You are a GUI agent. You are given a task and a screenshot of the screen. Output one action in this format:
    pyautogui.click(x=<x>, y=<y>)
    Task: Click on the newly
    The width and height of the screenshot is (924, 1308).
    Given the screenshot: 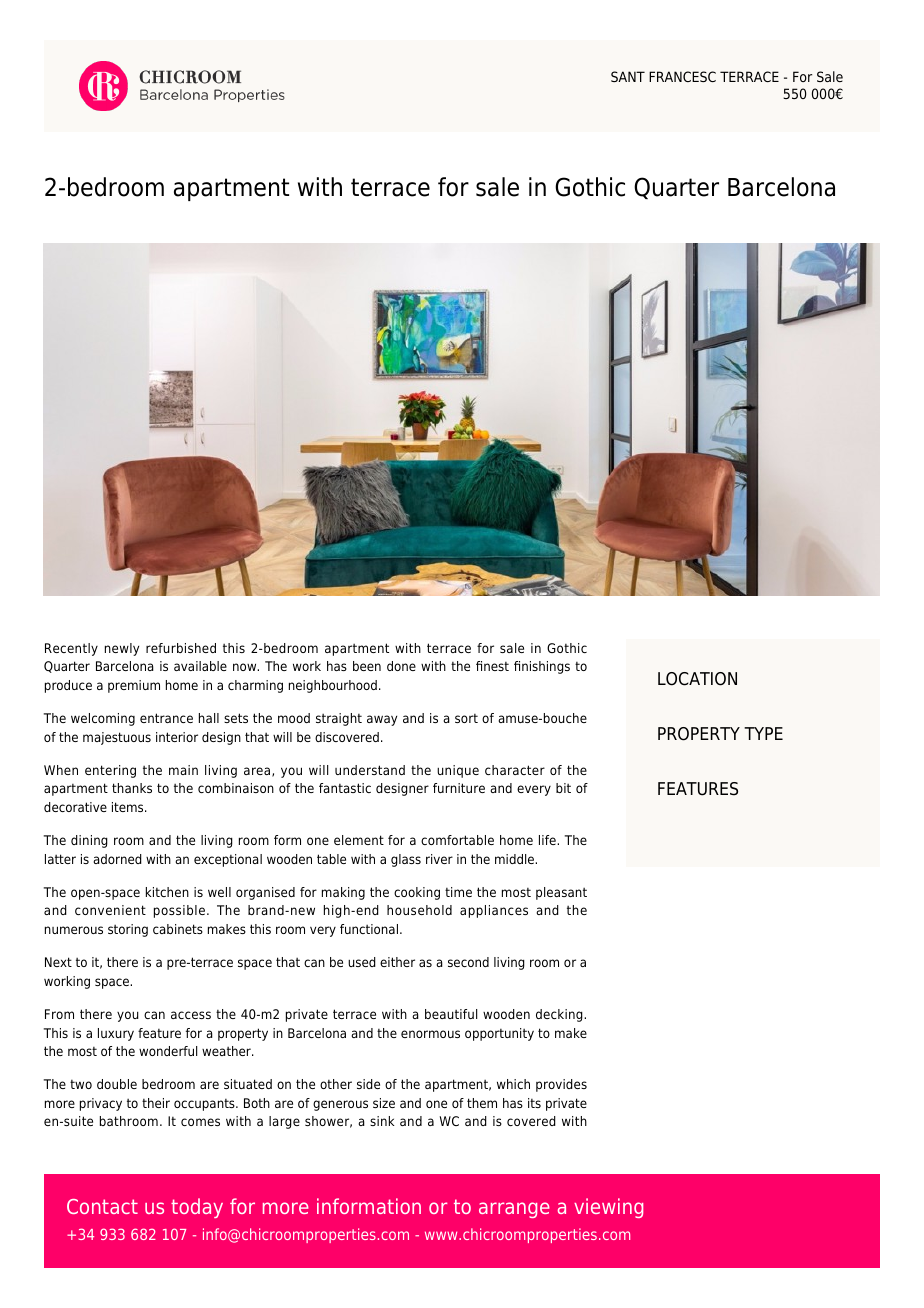 What is the action you would take?
    pyautogui.click(x=122, y=649)
